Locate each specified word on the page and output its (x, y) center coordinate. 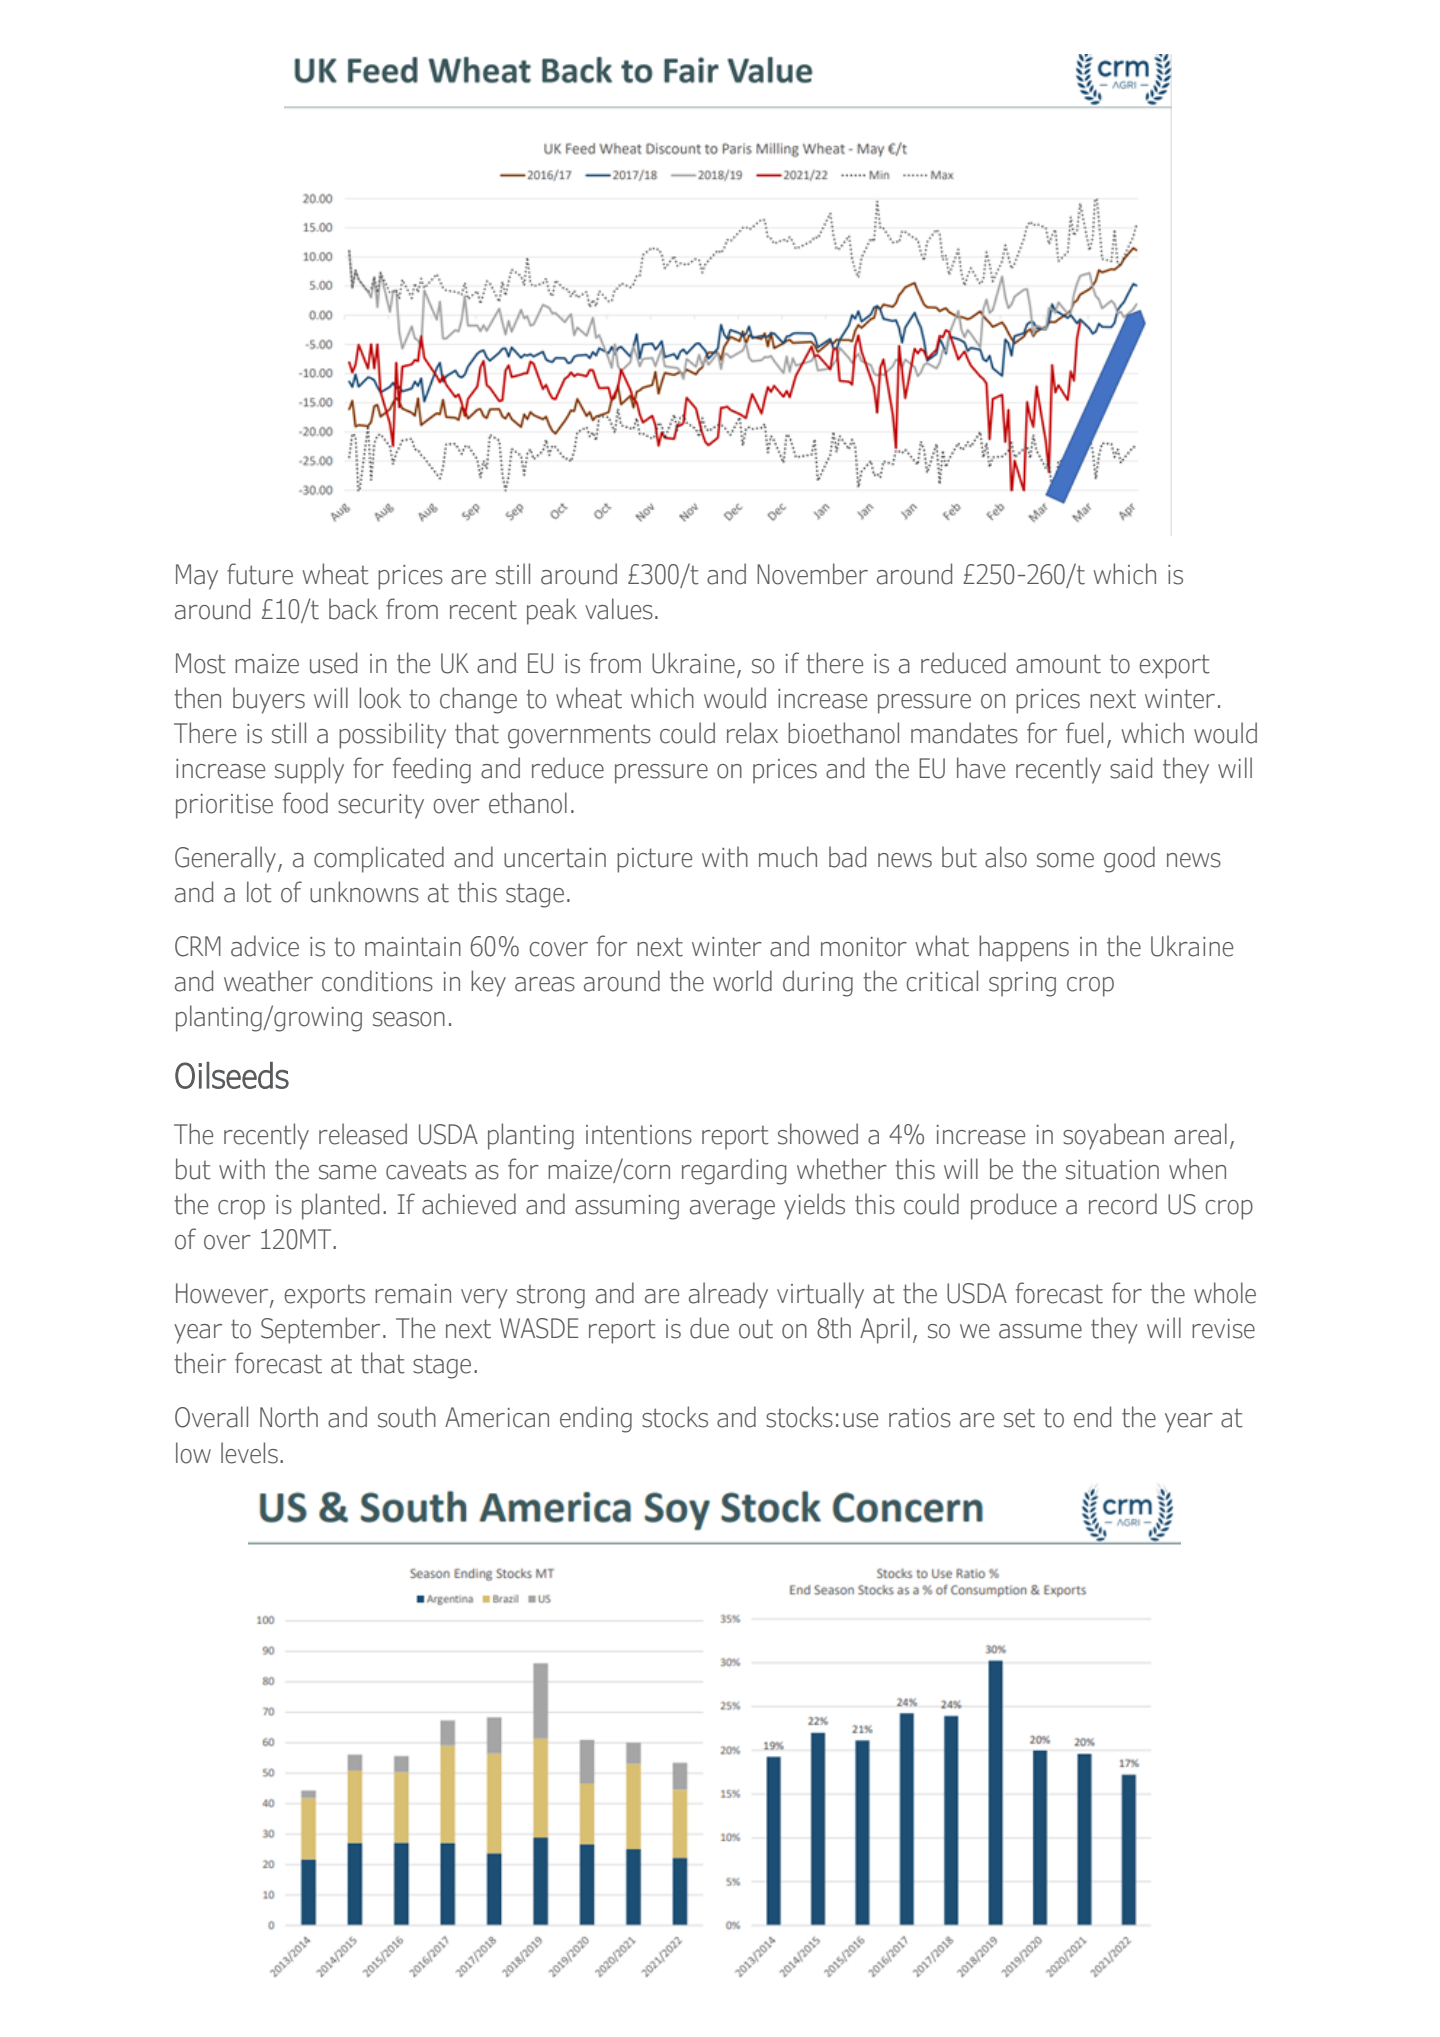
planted (340, 1206)
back (353, 609)
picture (654, 860)
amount (1058, 664)
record (1123, 1204)
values (619, 609)
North (289, 1417)
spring (1022, 984)
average (732, 1210)
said (1131, 768)
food (305, 803)
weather (268, 981)
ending (596, 1419)
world (742, 981)
